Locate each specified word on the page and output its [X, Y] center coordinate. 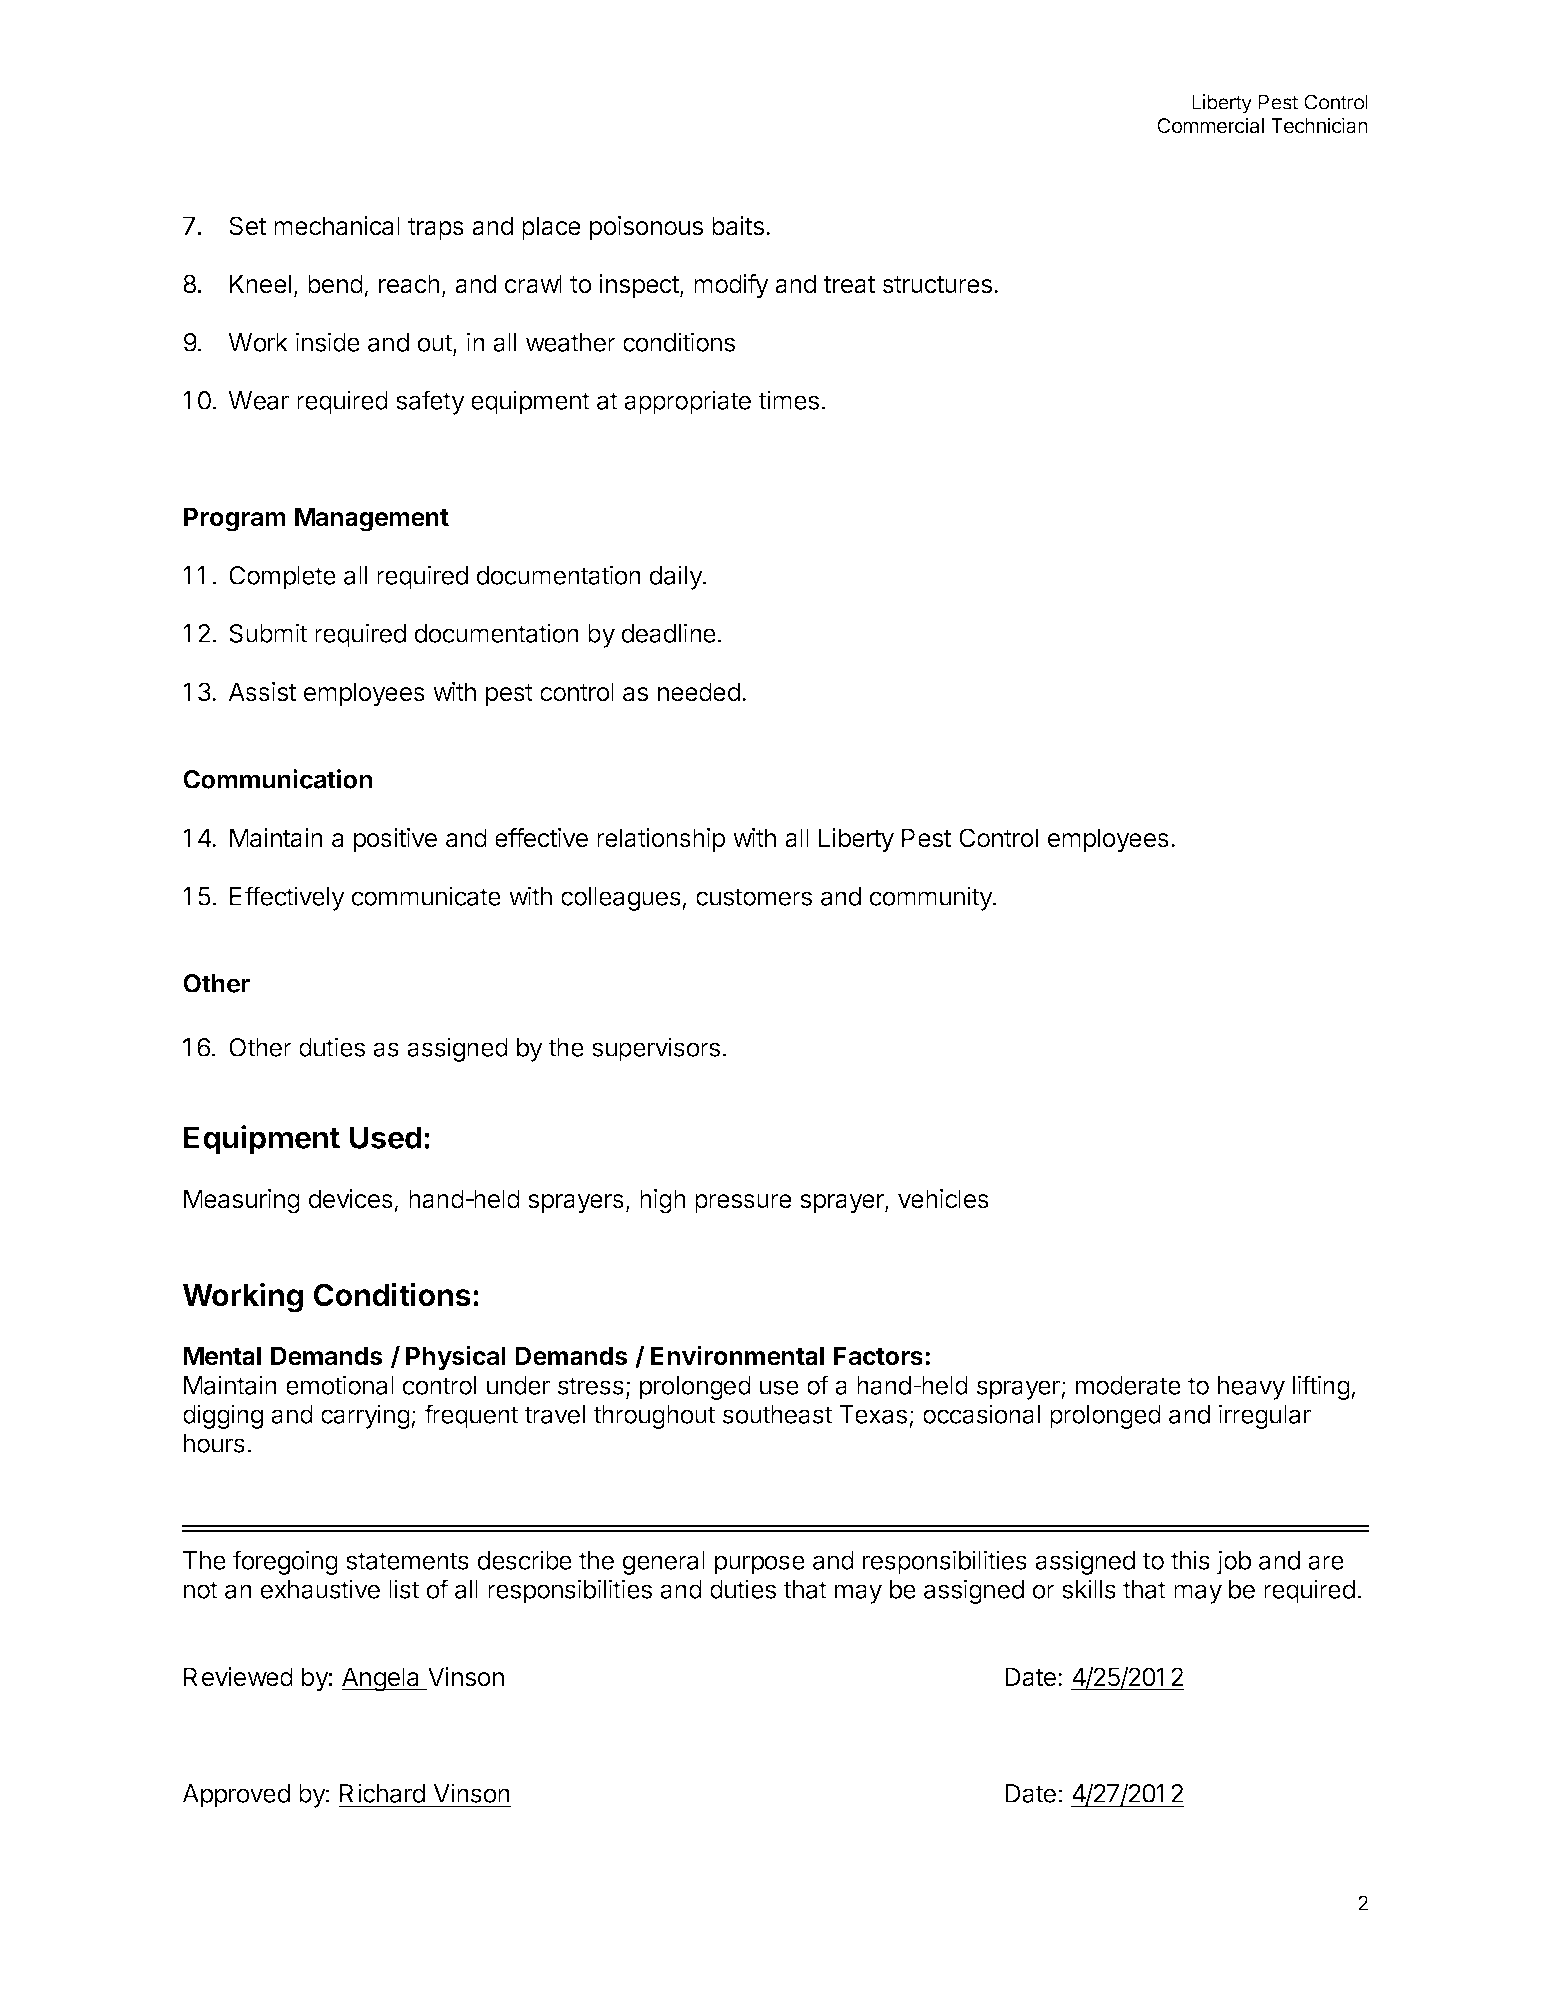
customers [754, 897]
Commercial [1210, 125]
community [932, 898]
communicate [426, 896]
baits [738, 226]
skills [1089, 1589]
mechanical [337, 226]
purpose [760, 1565]
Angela [381, 1679]
